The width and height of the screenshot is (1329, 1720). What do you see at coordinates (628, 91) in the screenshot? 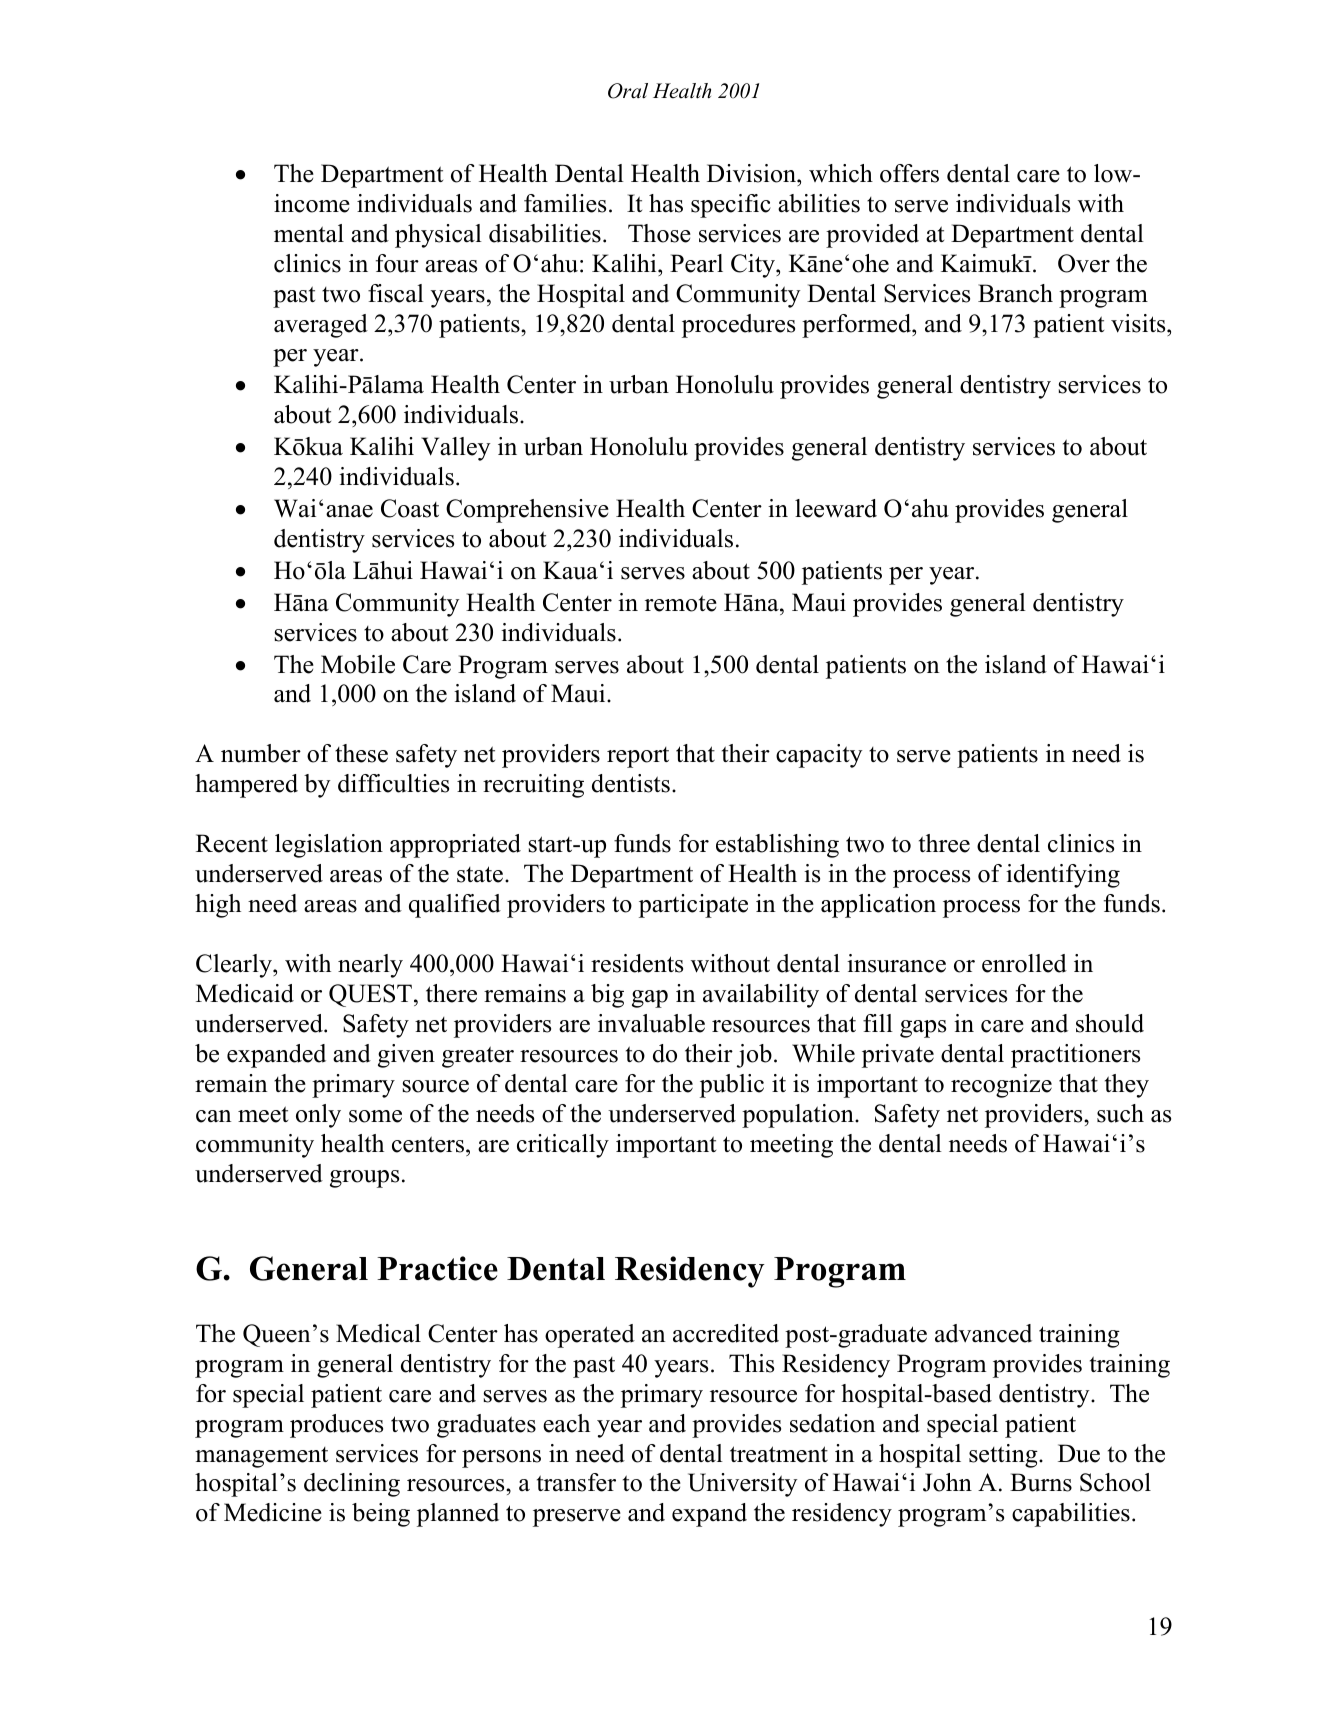
I see `Oral` at bounding box center [628, 91].
